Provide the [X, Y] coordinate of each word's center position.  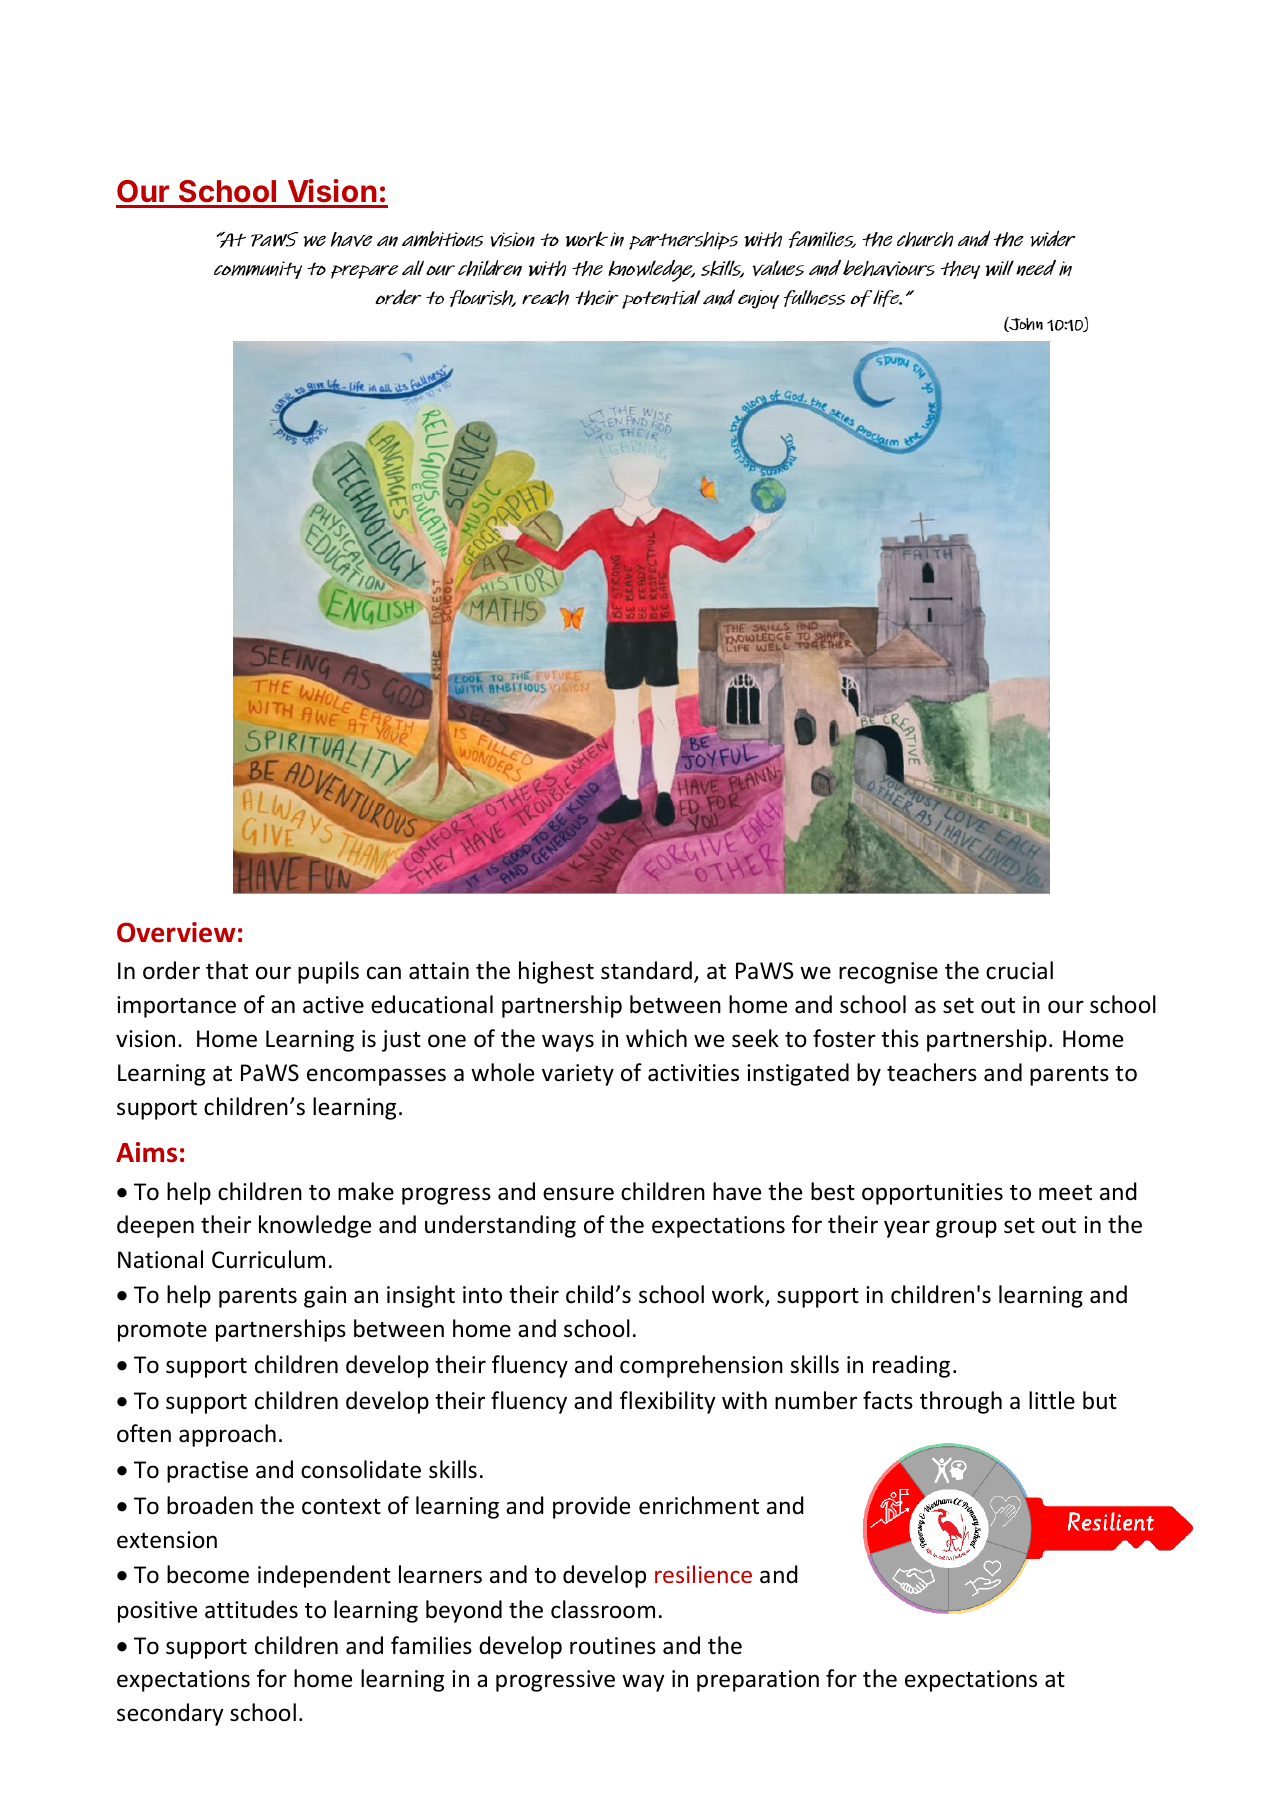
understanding [500, 1226]
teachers [932, 1072]
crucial [1019, 970]
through [961, 1402]
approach [227, 1435]
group [966, 1229]
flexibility [668, 1402]
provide [591, 1507]
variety [578, 1075]
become [208, 1574]
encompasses [376, 1077]
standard [646, 970]
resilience [703, 1574]
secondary [170, 1714]
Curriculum [268, 1259]
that [227, 970]
